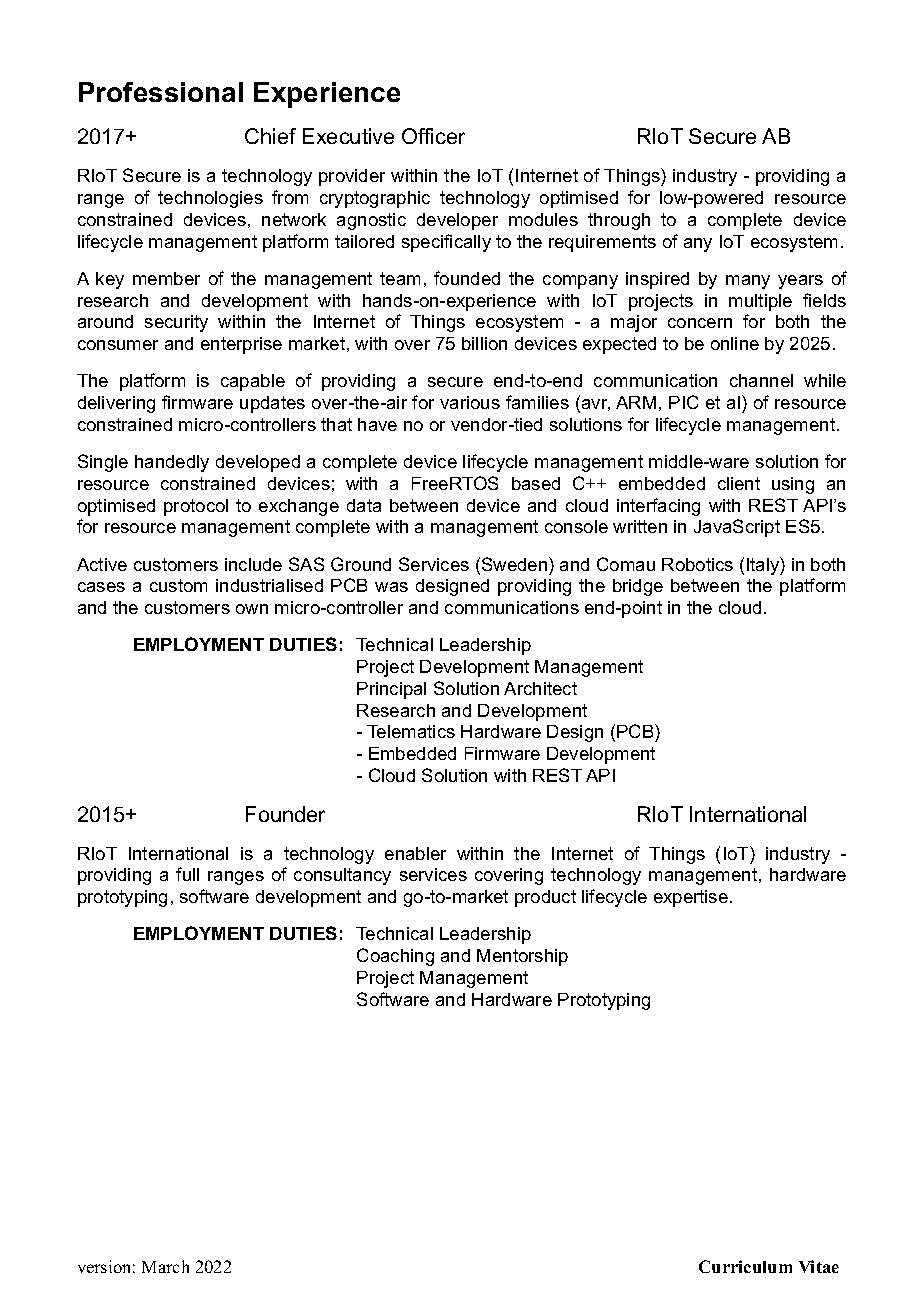 This screenshot has width=924, height=1308. Describe the element at coordinates (619, 221) in the screenshot. I see `through` at that location.
